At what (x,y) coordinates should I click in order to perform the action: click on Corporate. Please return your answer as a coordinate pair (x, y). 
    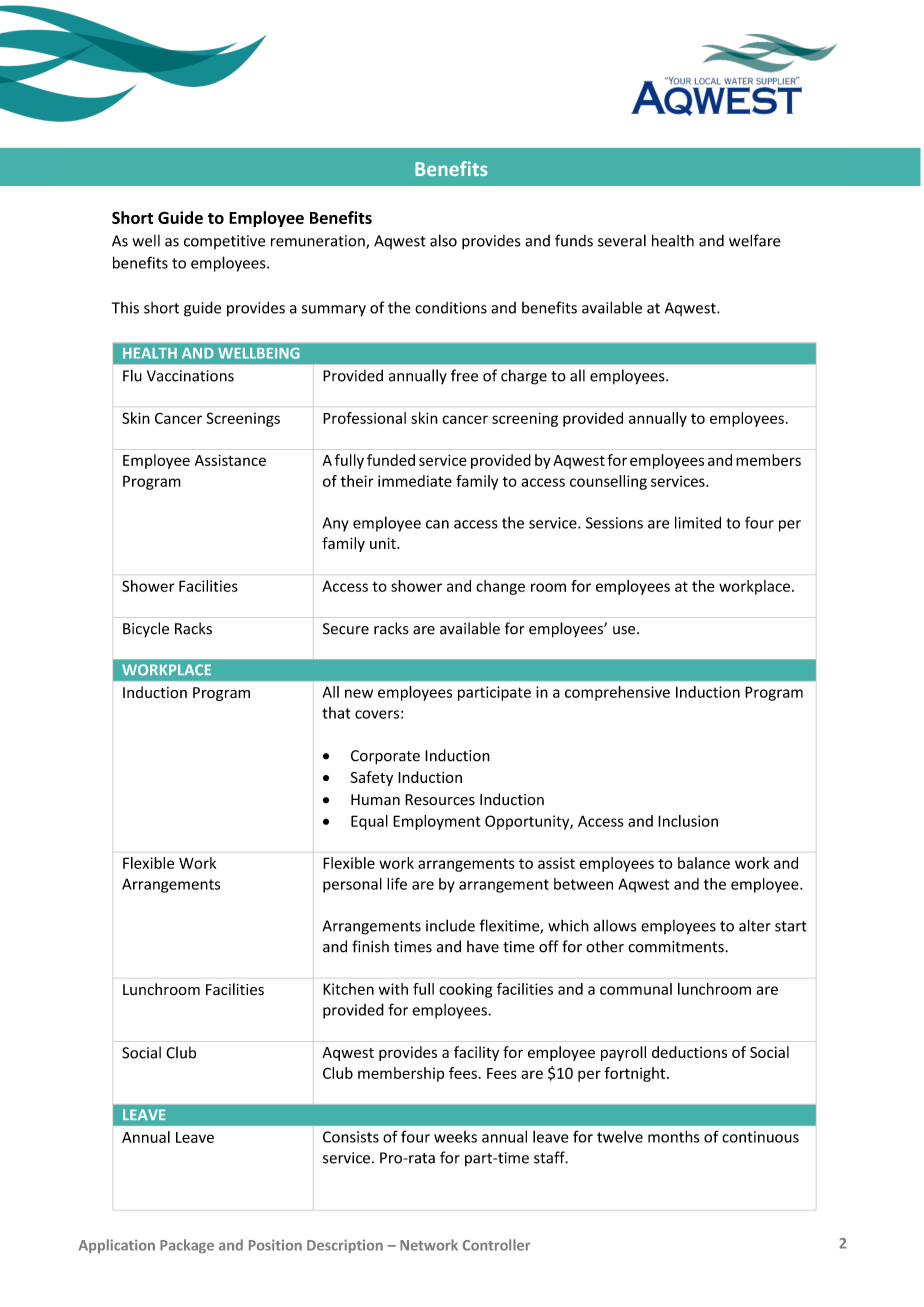
    Looking at the image, I should click on (385, 757).
